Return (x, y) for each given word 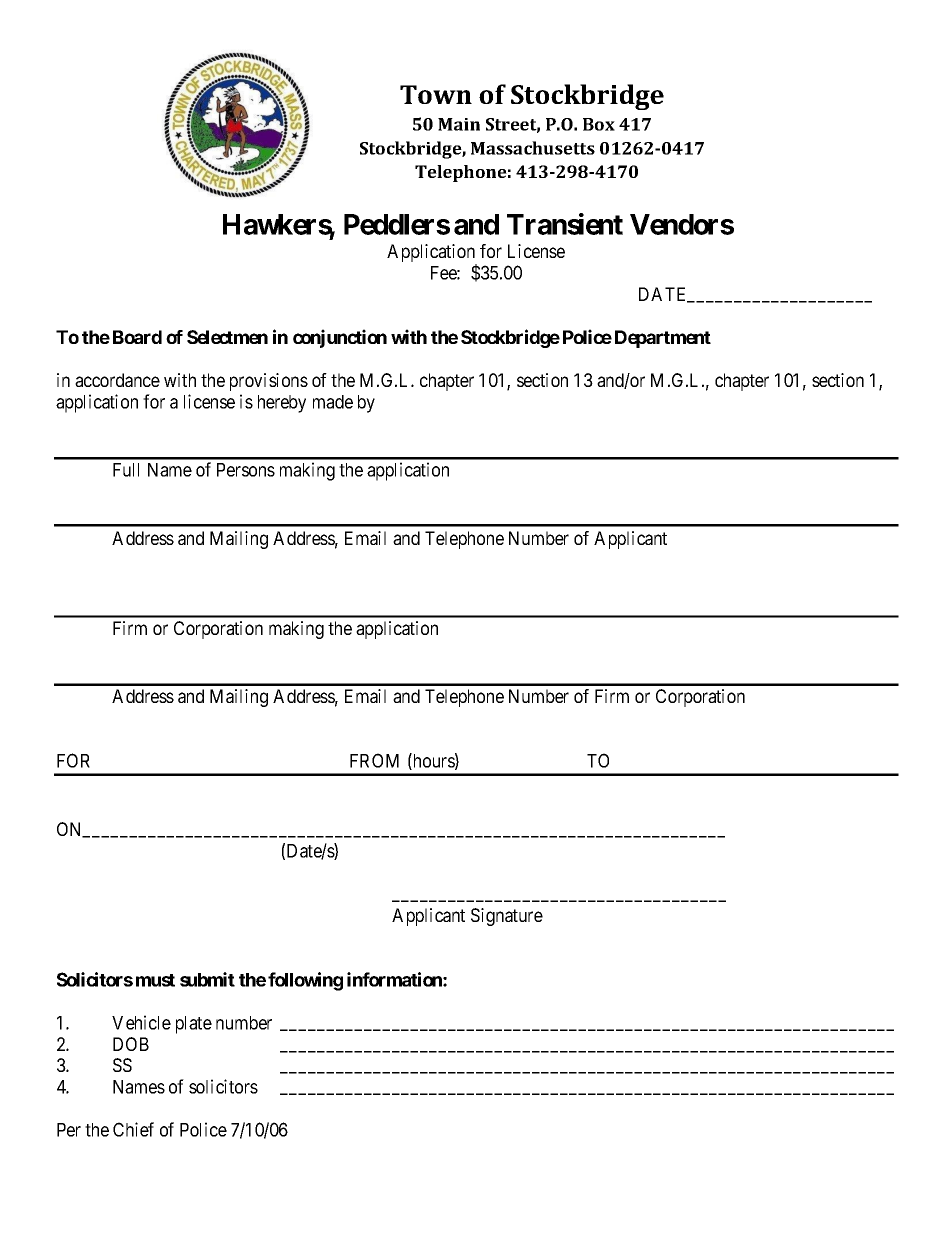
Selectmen (227, 337)
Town (436, 94)
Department (663, 339)
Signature (507, 917)
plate (194, 1025)
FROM (374, 760)
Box (599, 124)
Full (126, 470)
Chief (133, 1129)
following (305, 981)
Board (137, 337)
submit (207, 979)
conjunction (340, 338)
